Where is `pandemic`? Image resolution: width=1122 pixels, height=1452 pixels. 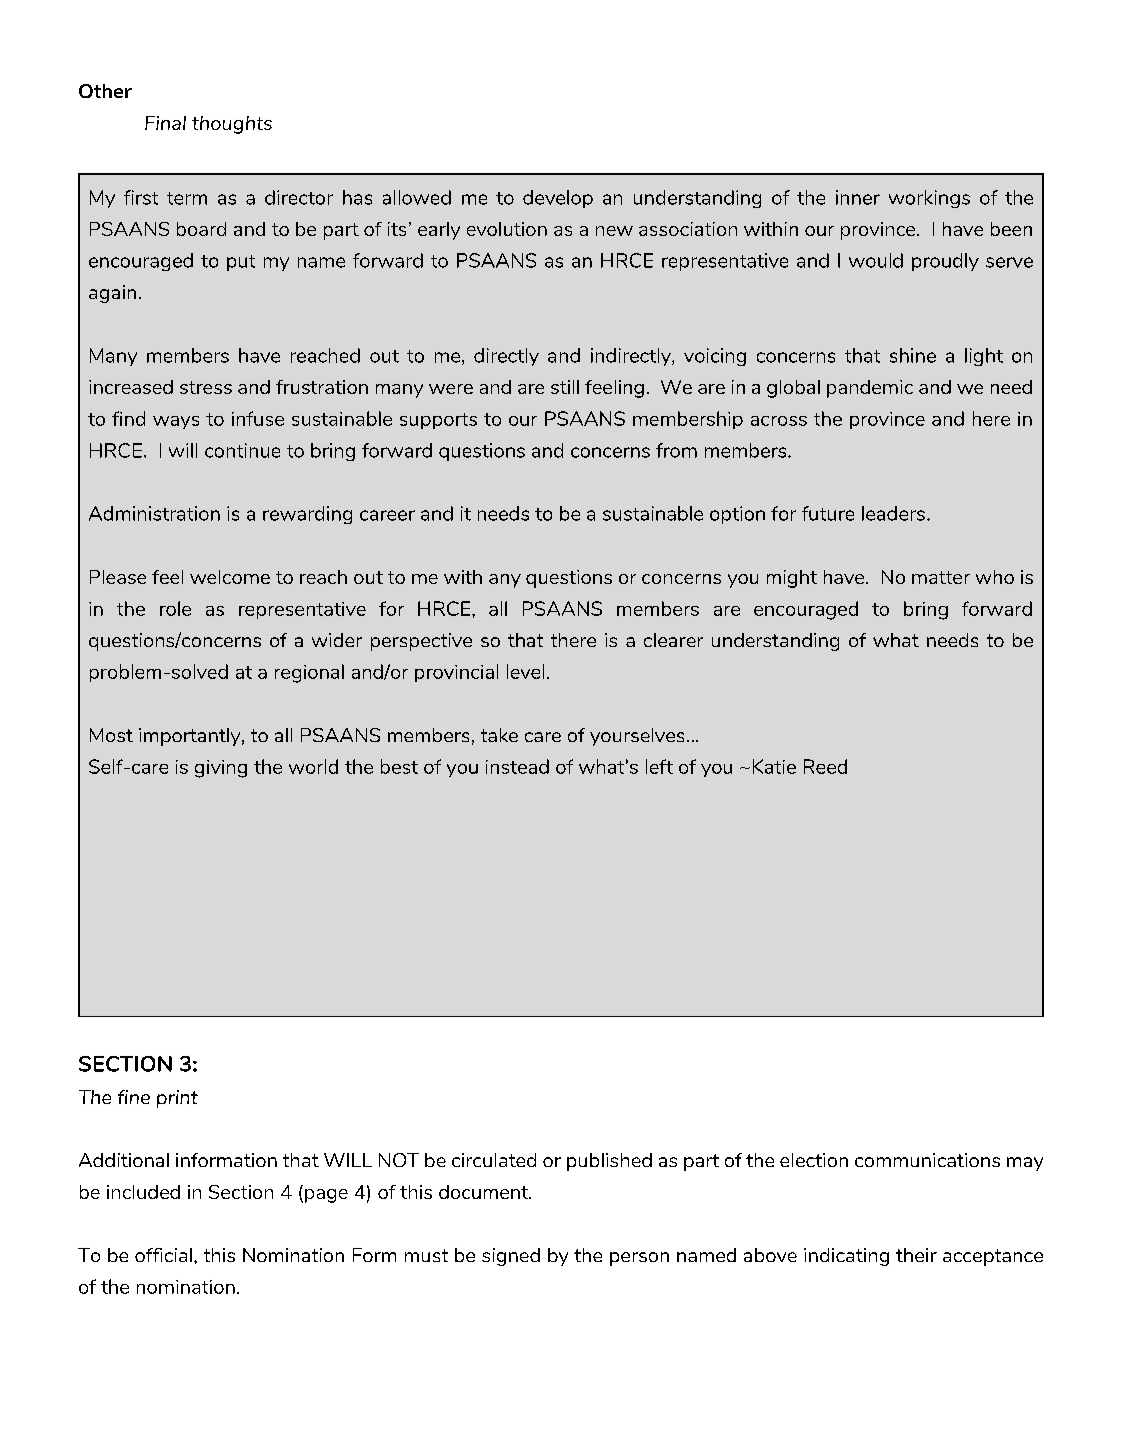 pandemic is located at coordinates (870, 389).
